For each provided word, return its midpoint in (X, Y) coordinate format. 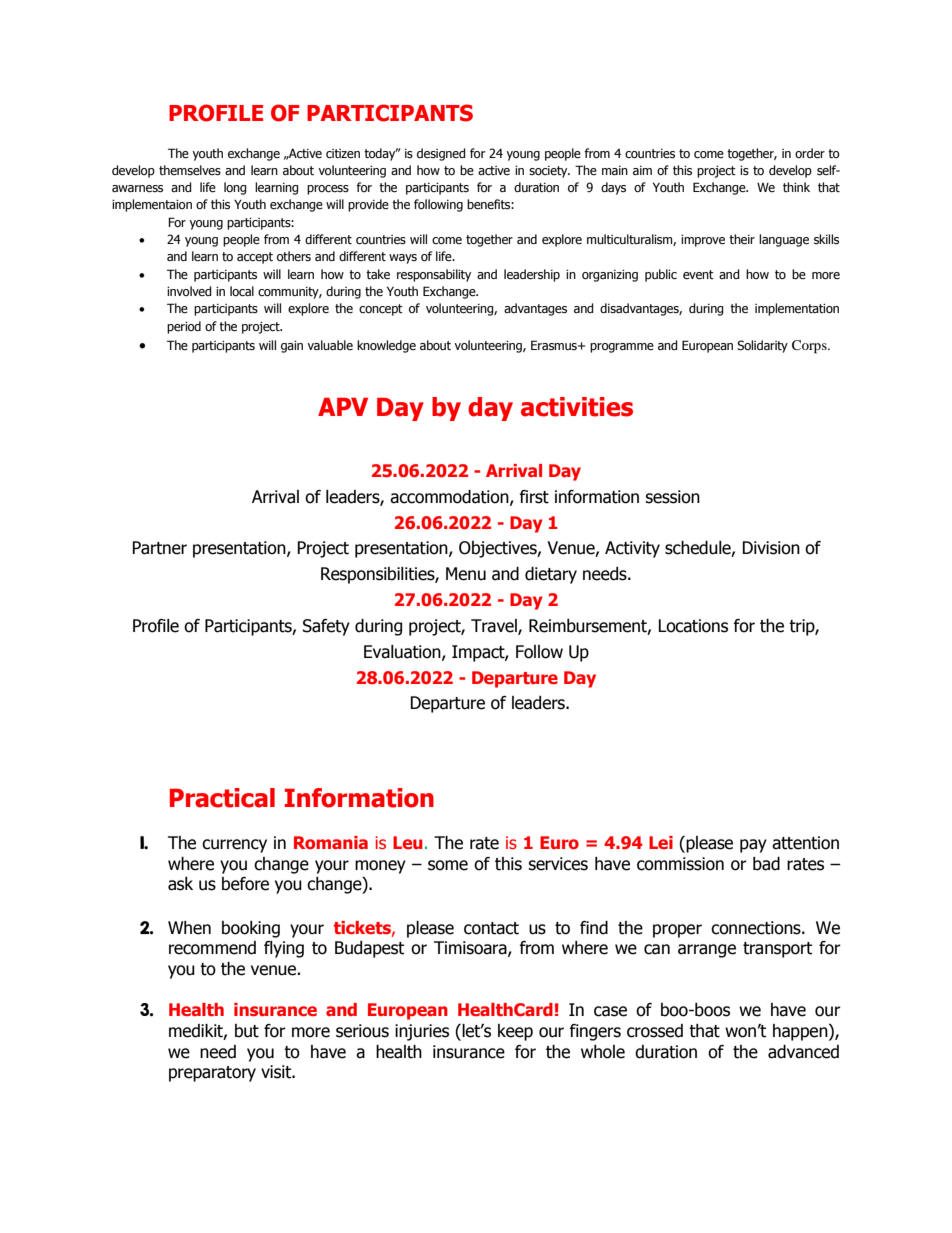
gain (292, 347)
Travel (495, 627)
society (549, 172)
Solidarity (762, 346)
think (796, 187)
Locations (693, 626)
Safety (326, 627)
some (448, 865)
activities (577, 407)
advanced (803, 1052)
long (235, 188)
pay (753, 846)
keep (515, 1032)
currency (234, 846)
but (247, 1031)
